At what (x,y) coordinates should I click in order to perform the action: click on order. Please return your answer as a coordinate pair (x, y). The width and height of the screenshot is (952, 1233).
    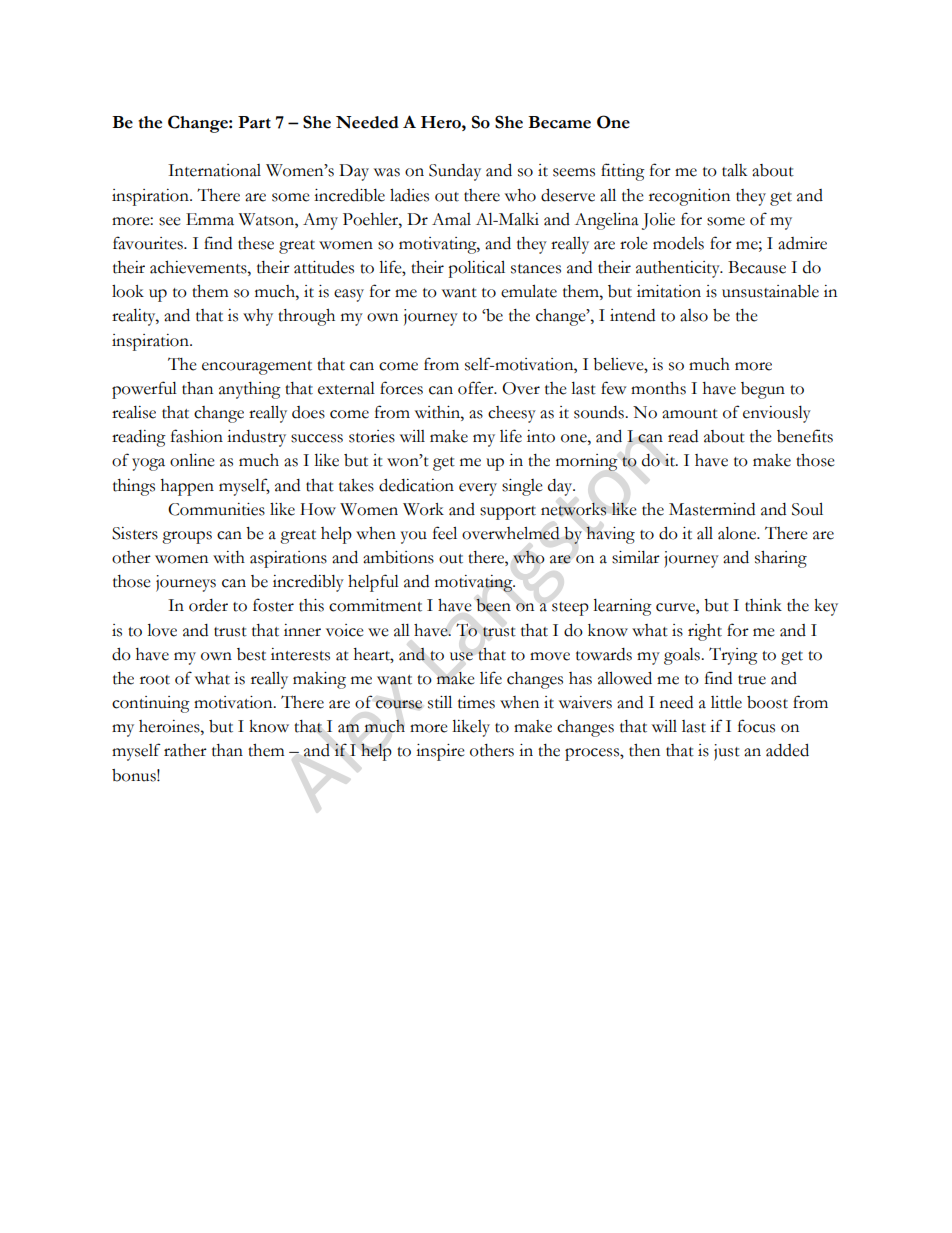
    Looking at the image, I should click on (208, 605).
